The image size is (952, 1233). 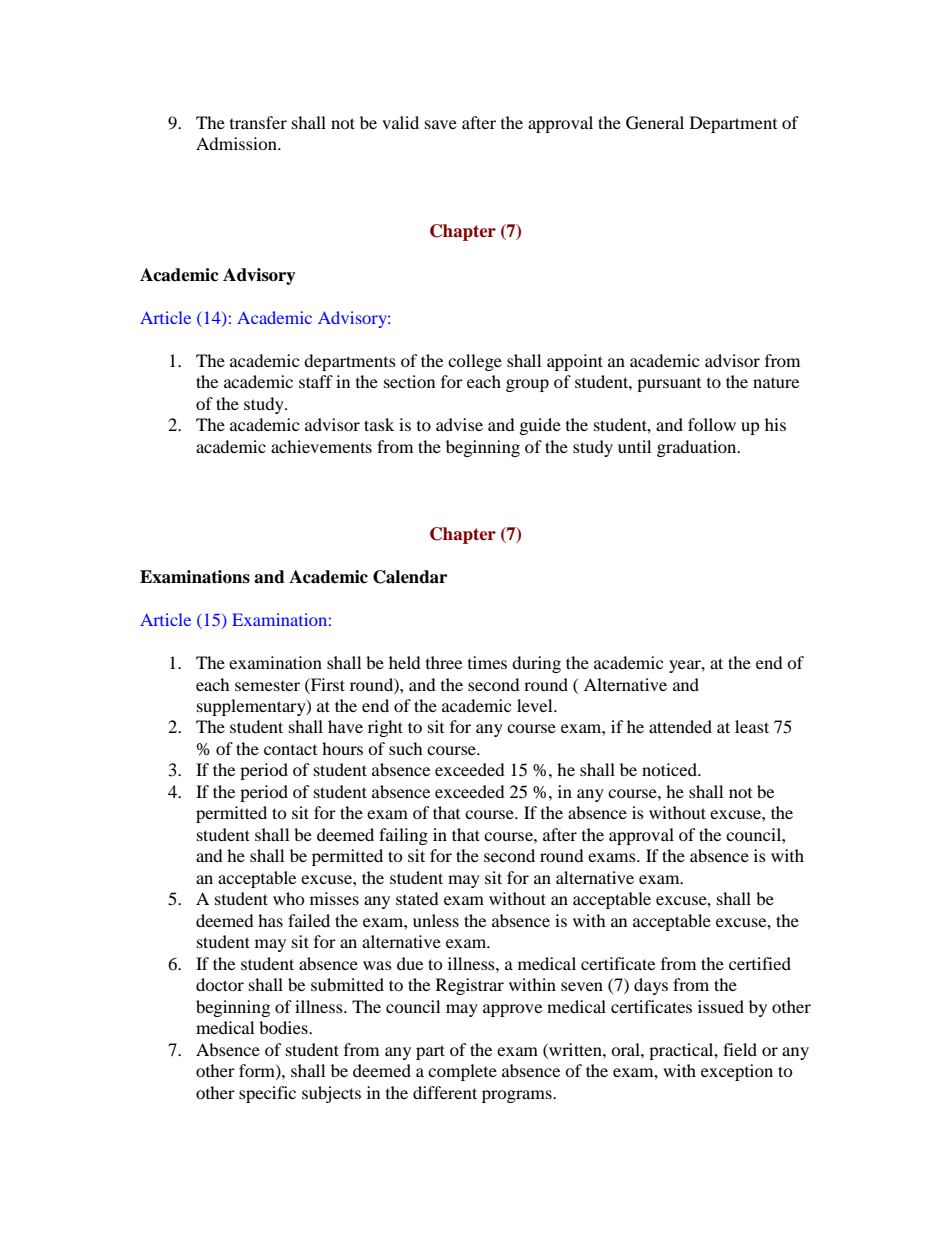 What do you see at coordinates (487, 662) in the document?
I see `times` at bounding box center [487, 662].
